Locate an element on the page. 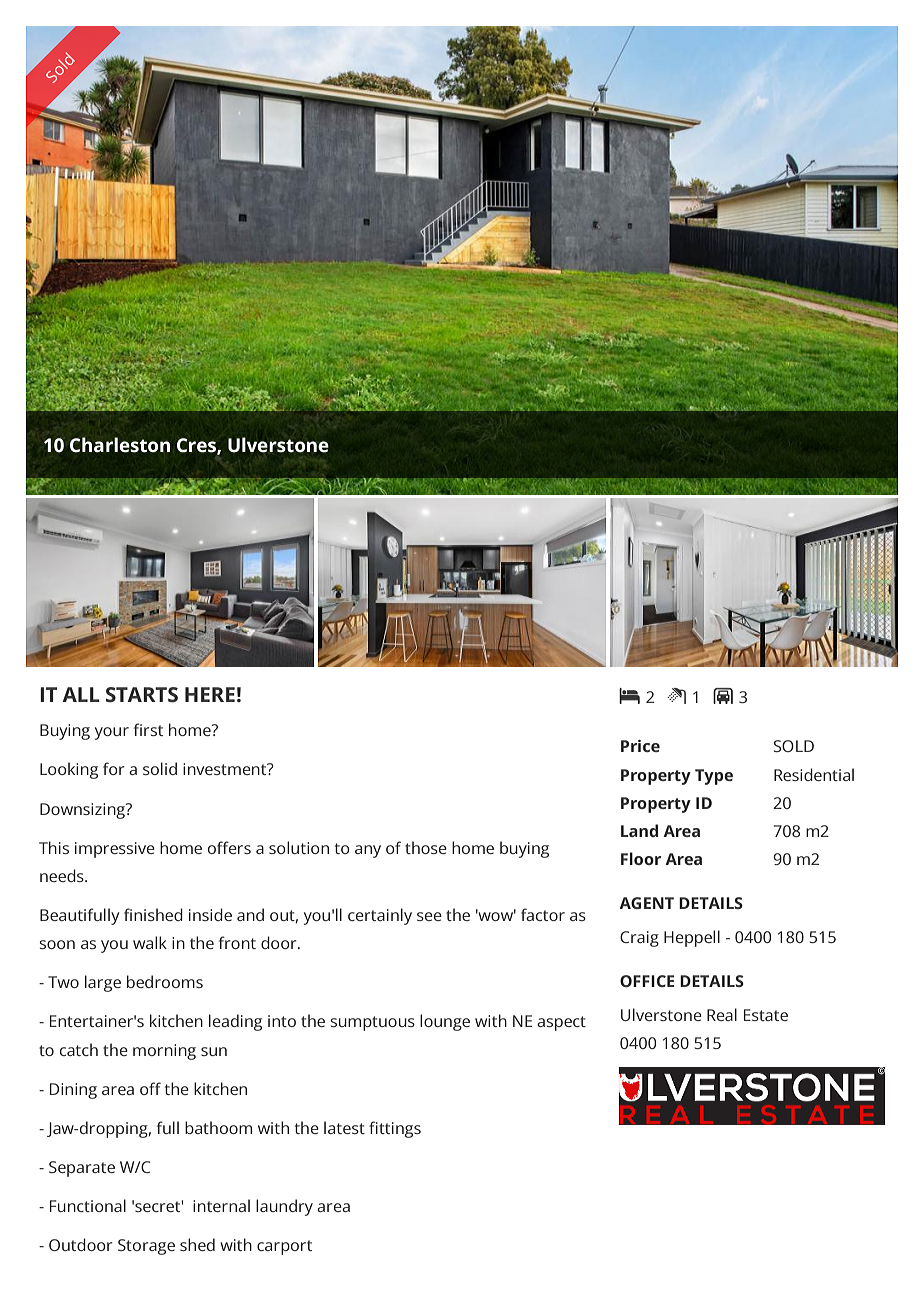  Price is located at coordinates (640, 746).
